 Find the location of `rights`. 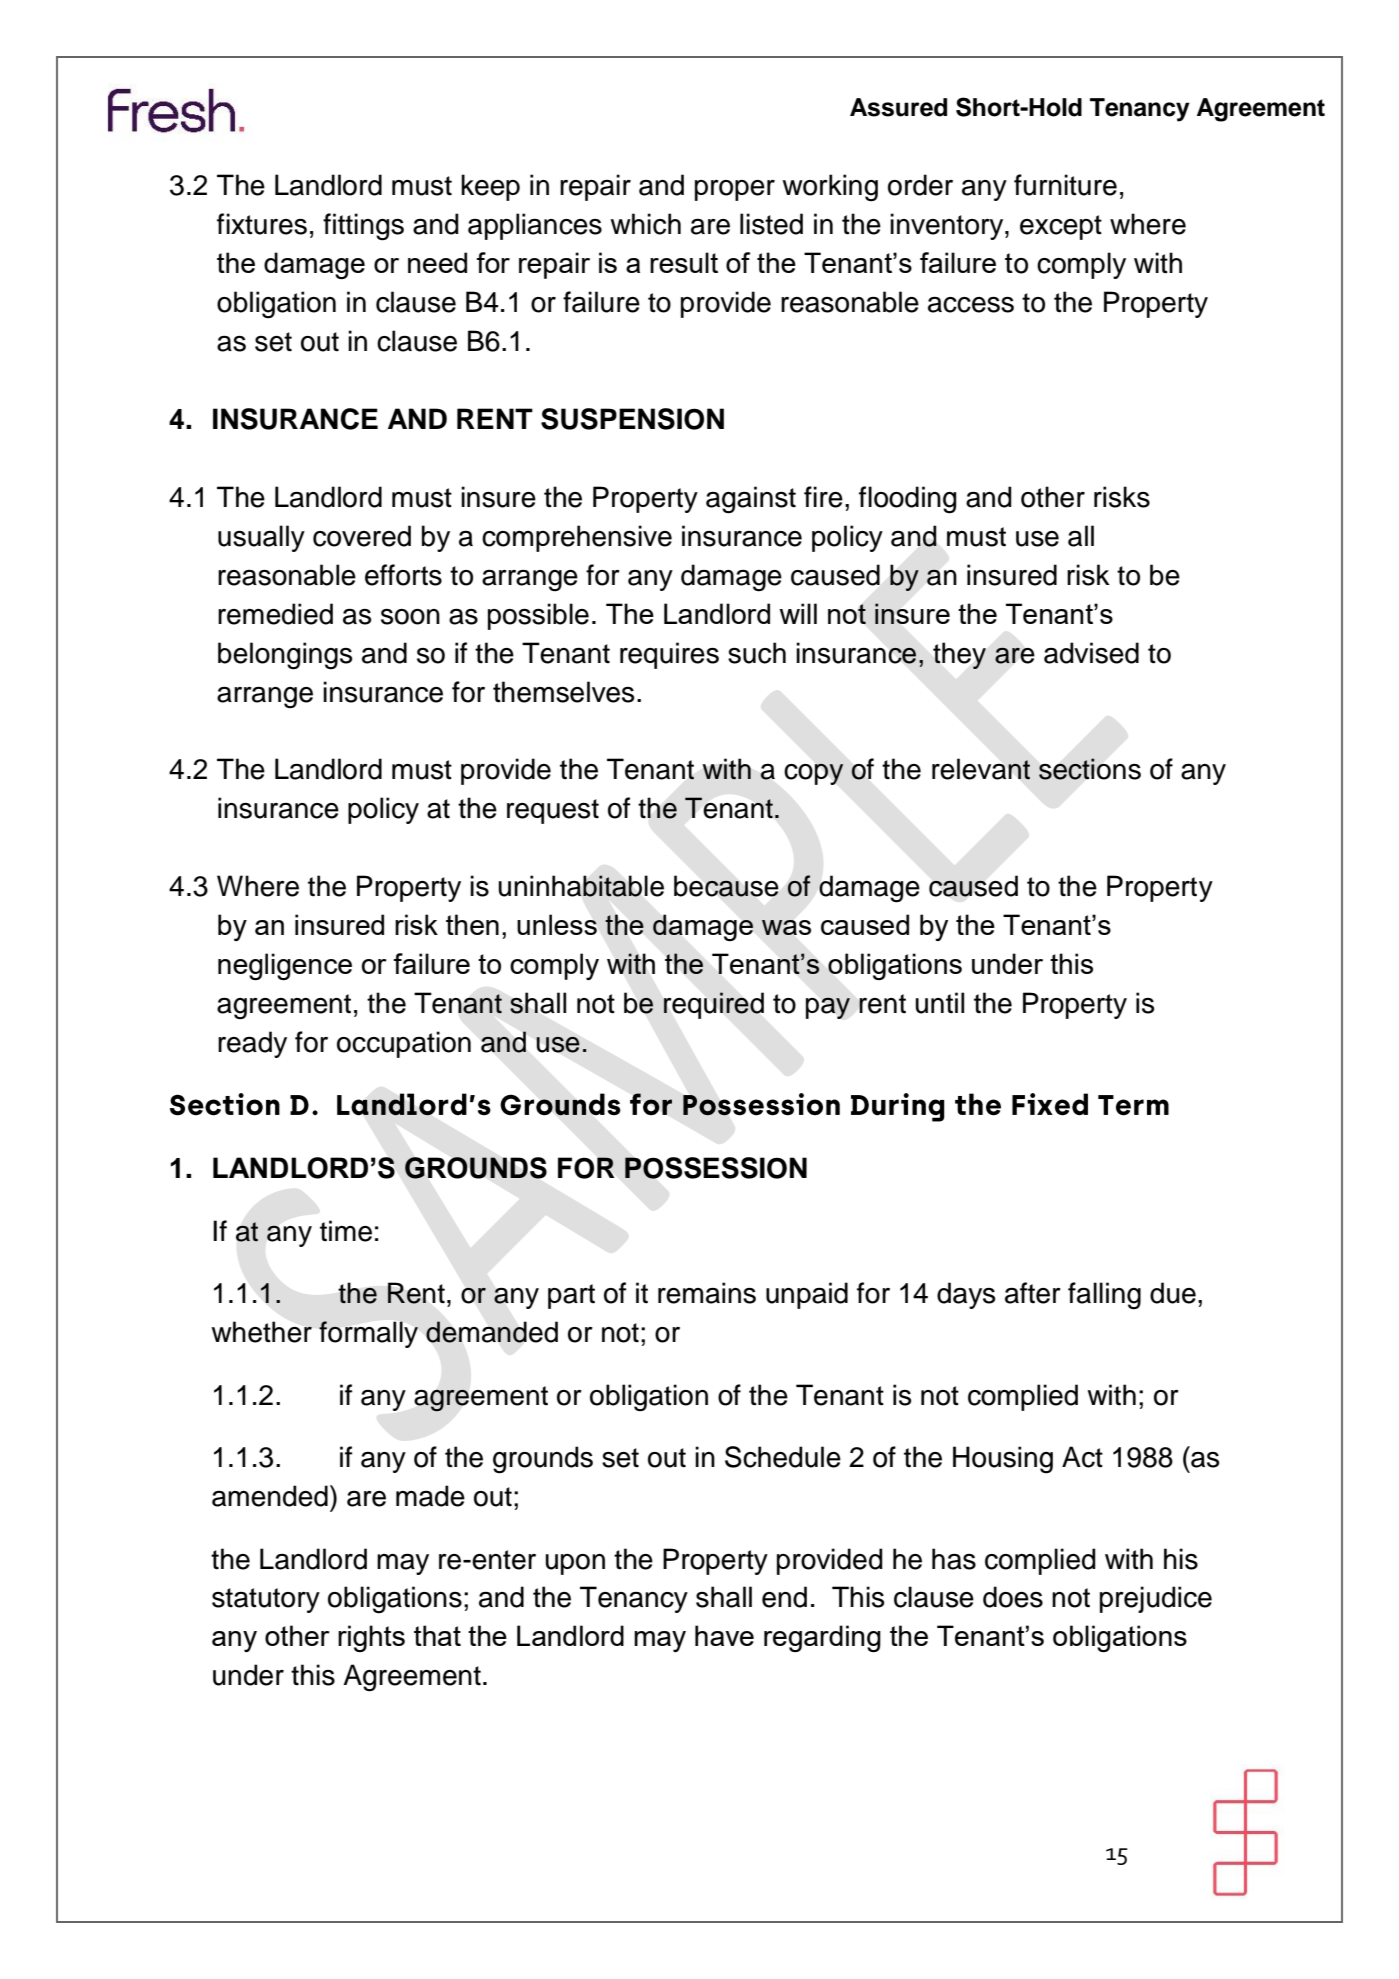

rights is located at coordinates (371, 1638).
